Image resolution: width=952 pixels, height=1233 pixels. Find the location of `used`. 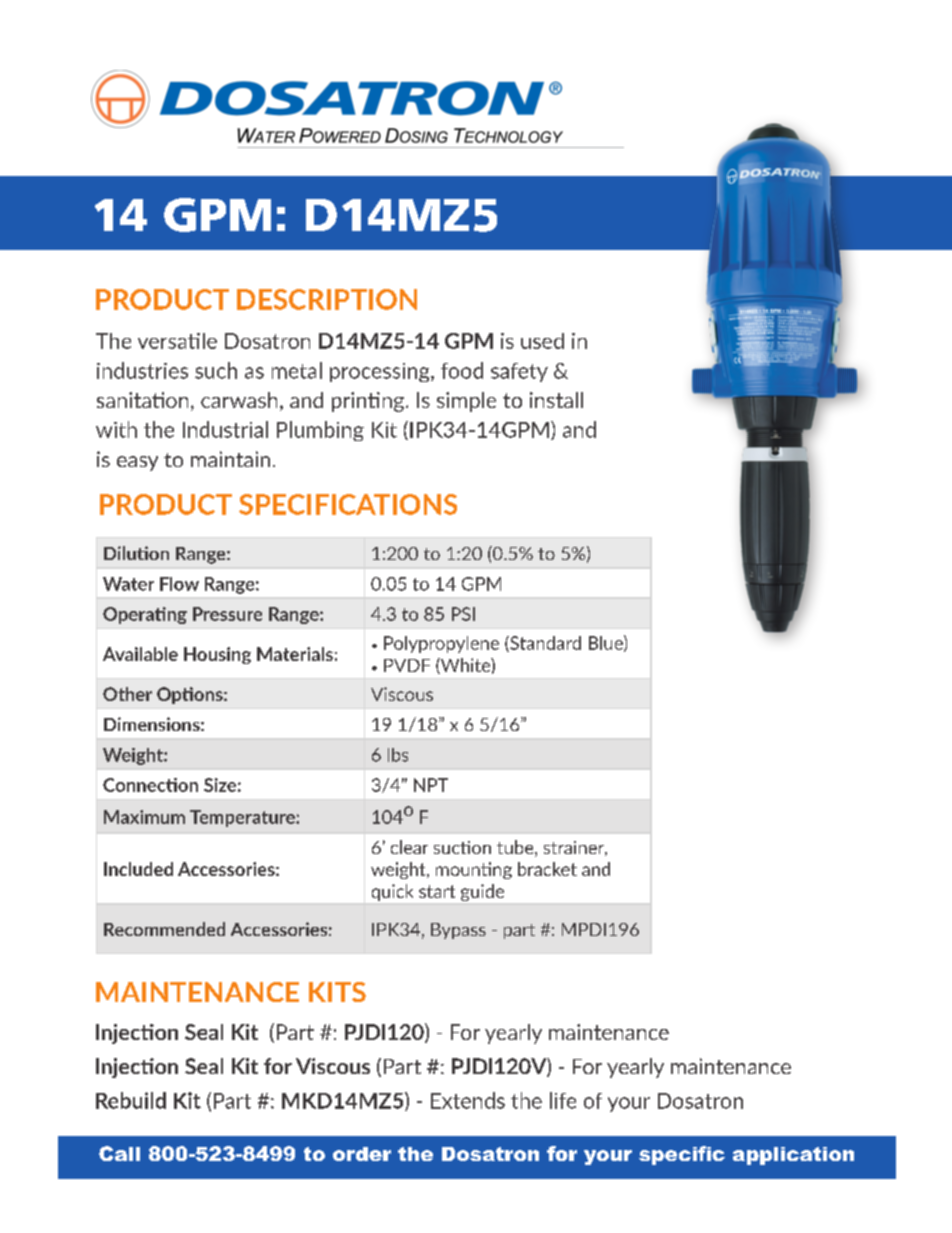

used is located at coordinates (542, 341).
